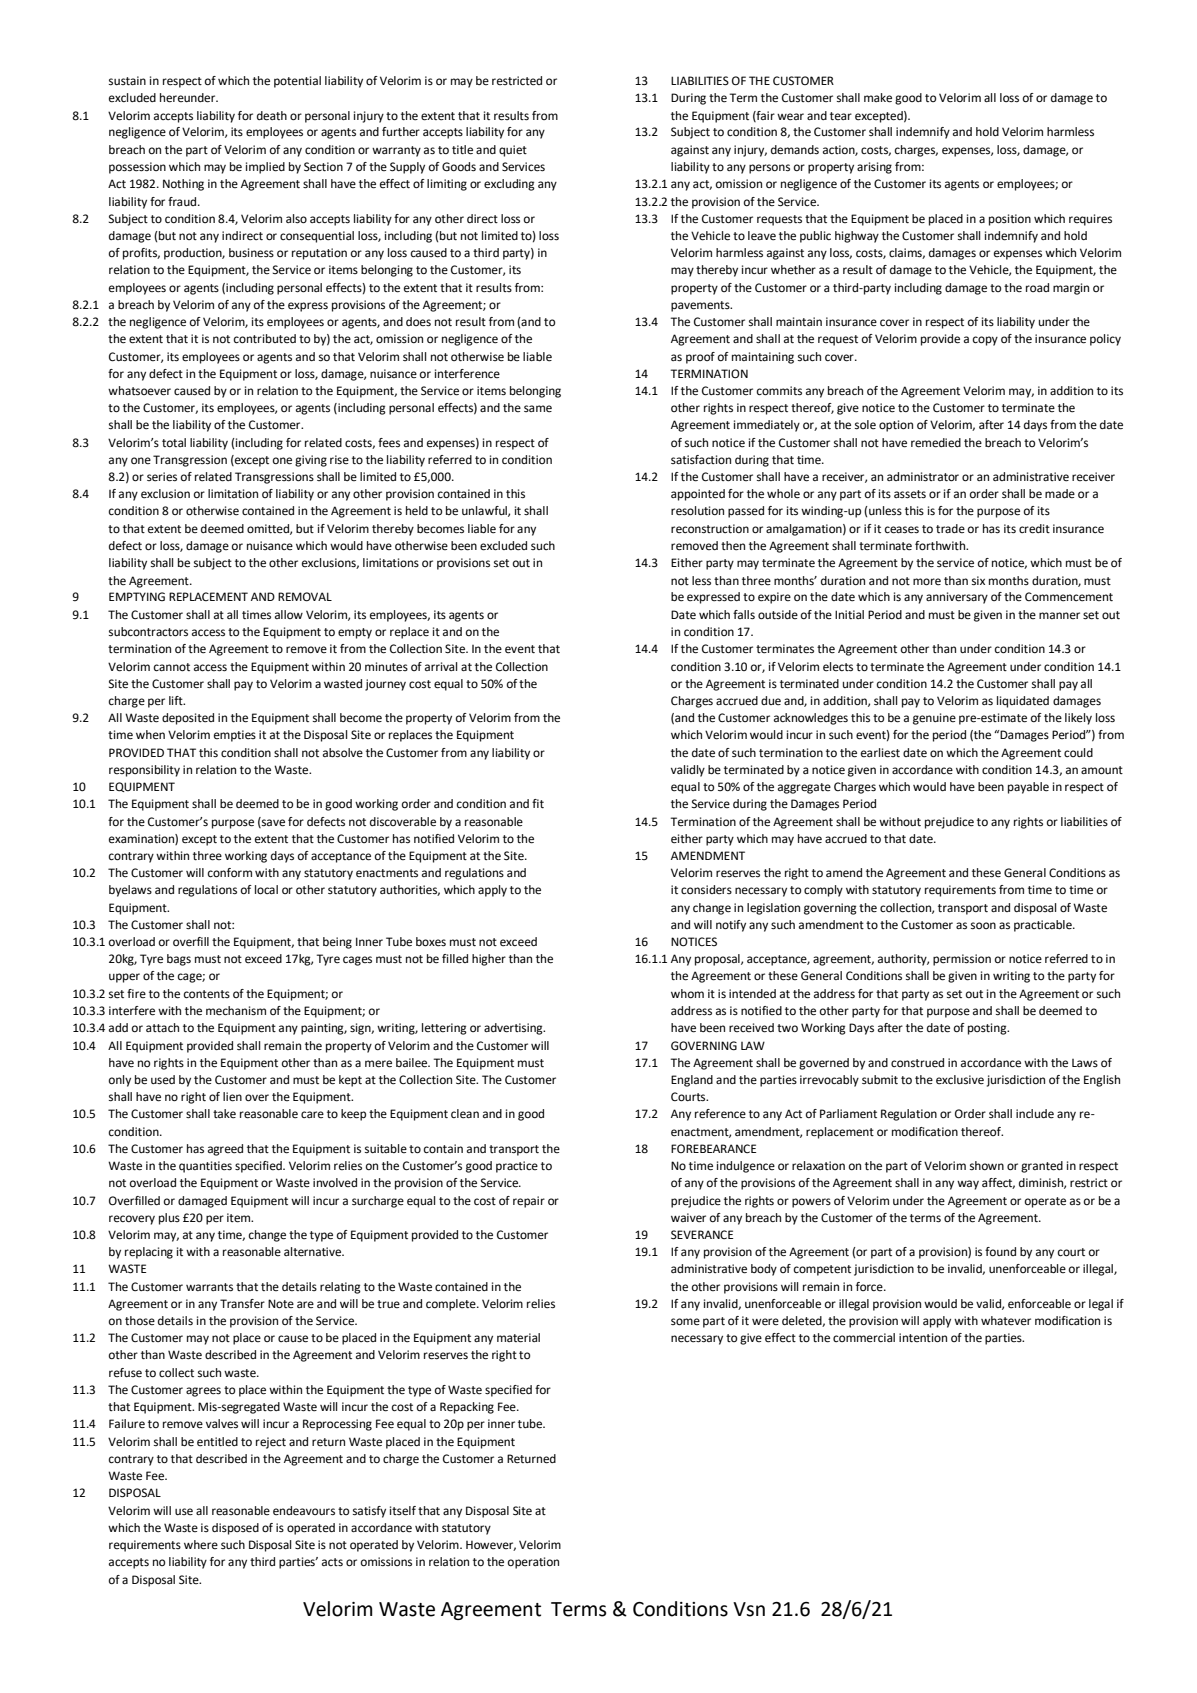  What do you see at coordinates (988, 1029) in the image?
I see `posting` at bounding box center [988, 1029].
